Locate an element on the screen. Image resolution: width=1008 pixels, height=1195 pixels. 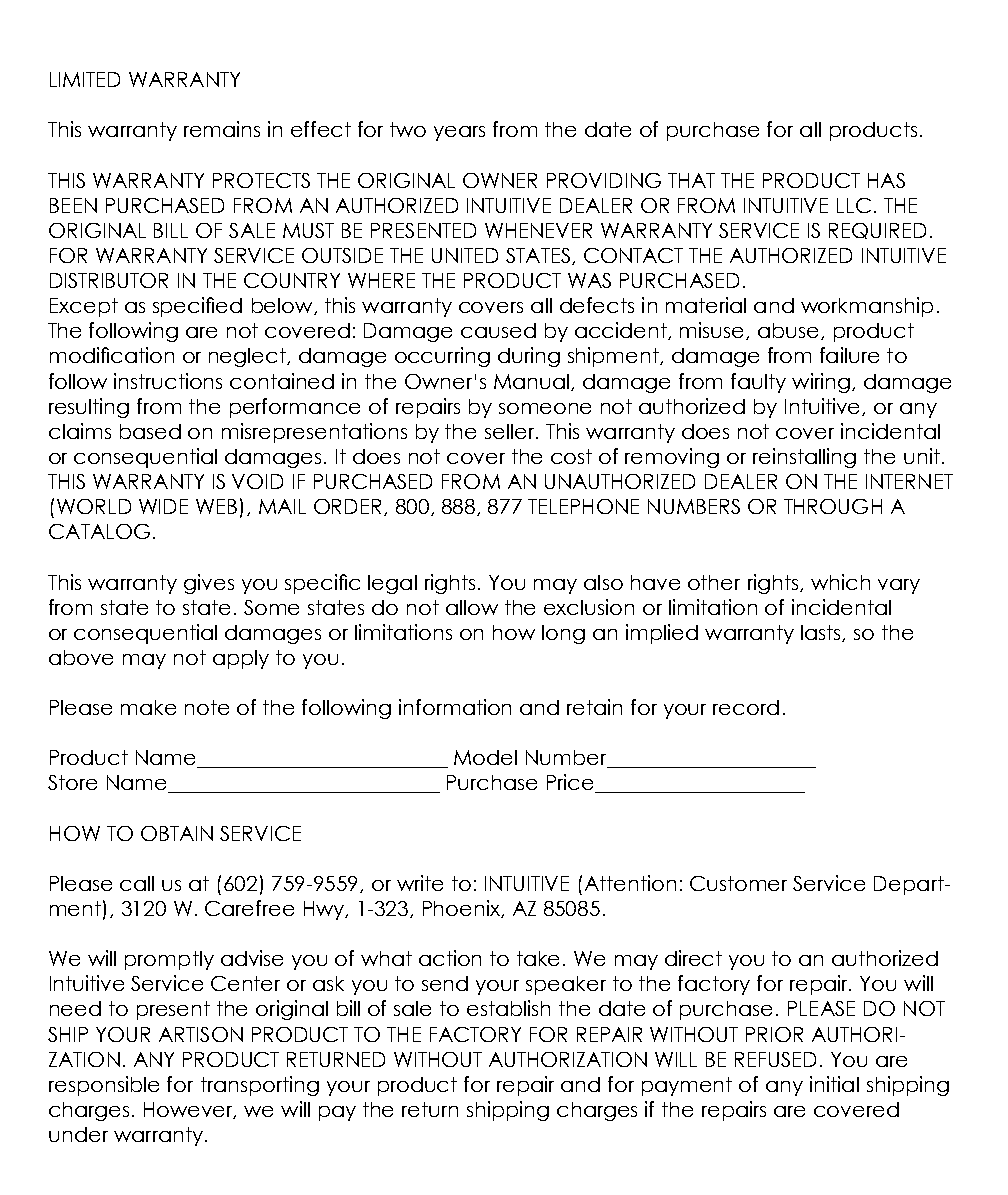
establish is located at coordinates (508, 1008).
